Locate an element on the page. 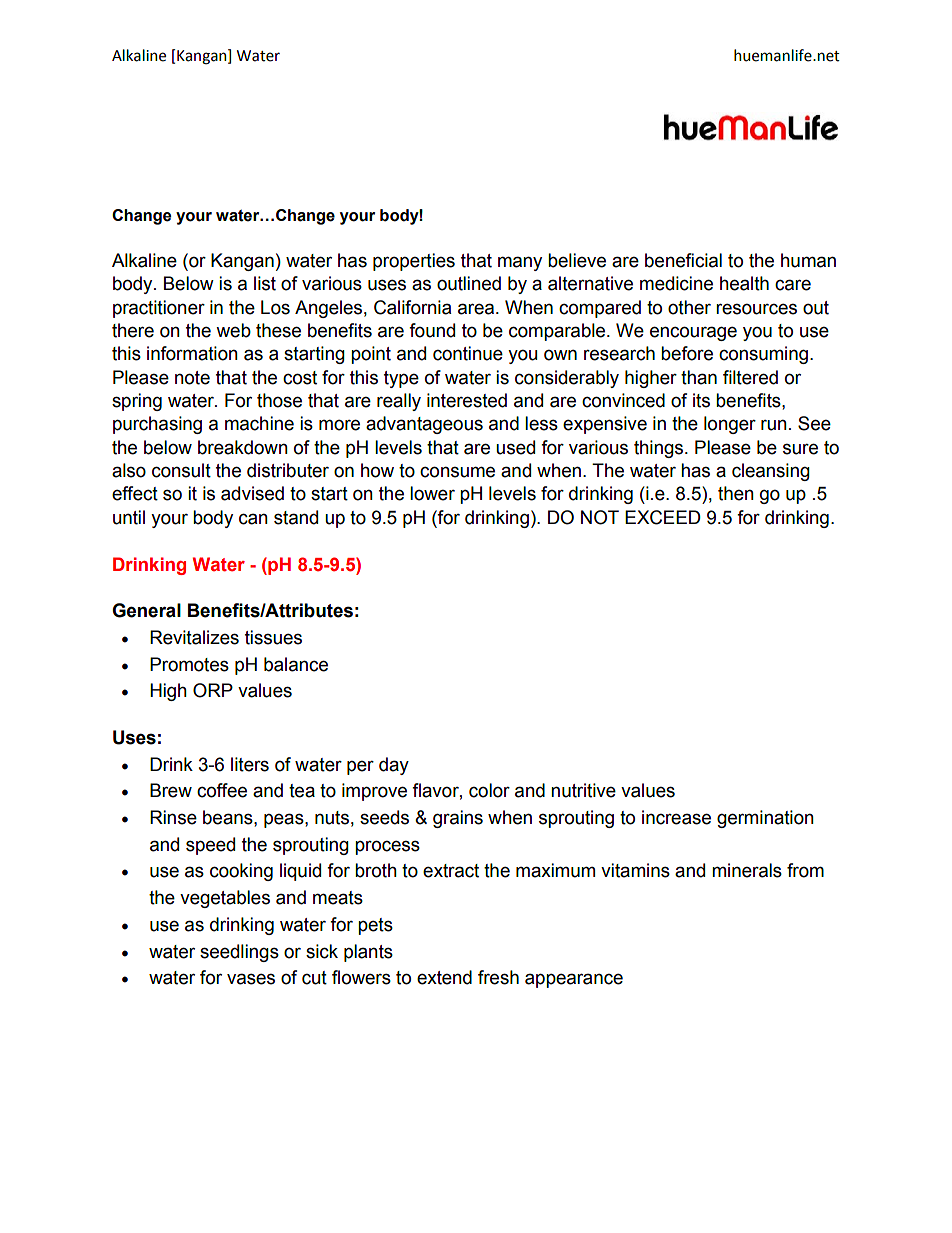 This image has width=952, height=1233. can is located at coordinates (253, 519).
